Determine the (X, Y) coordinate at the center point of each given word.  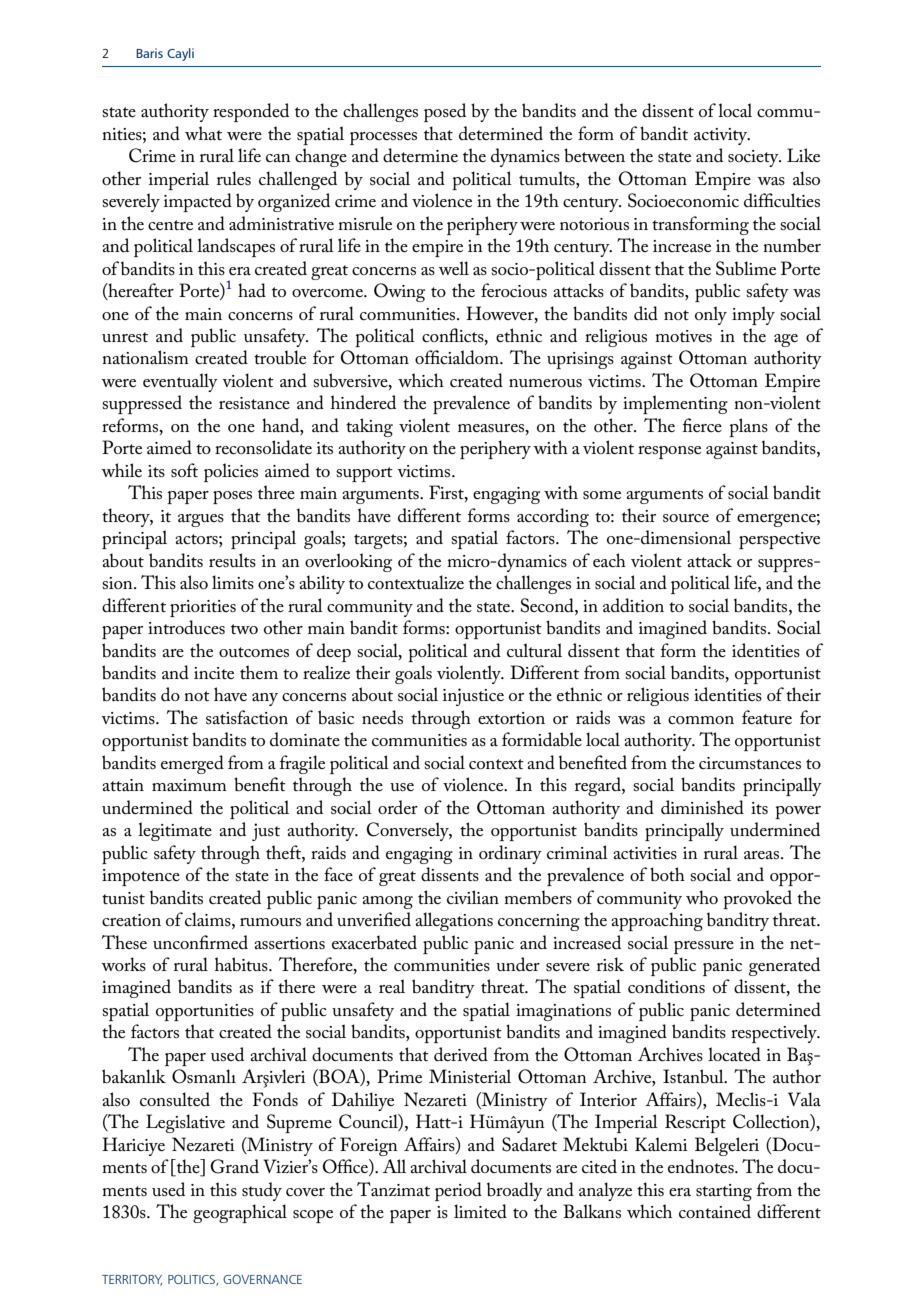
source (686, 518)
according (553, 517)
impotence (141, 877)
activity (722, 136)
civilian (473, 897)
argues (201, 520)
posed (445, 112)
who (702, 897)
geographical (240, 1213)
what (203, 133)
